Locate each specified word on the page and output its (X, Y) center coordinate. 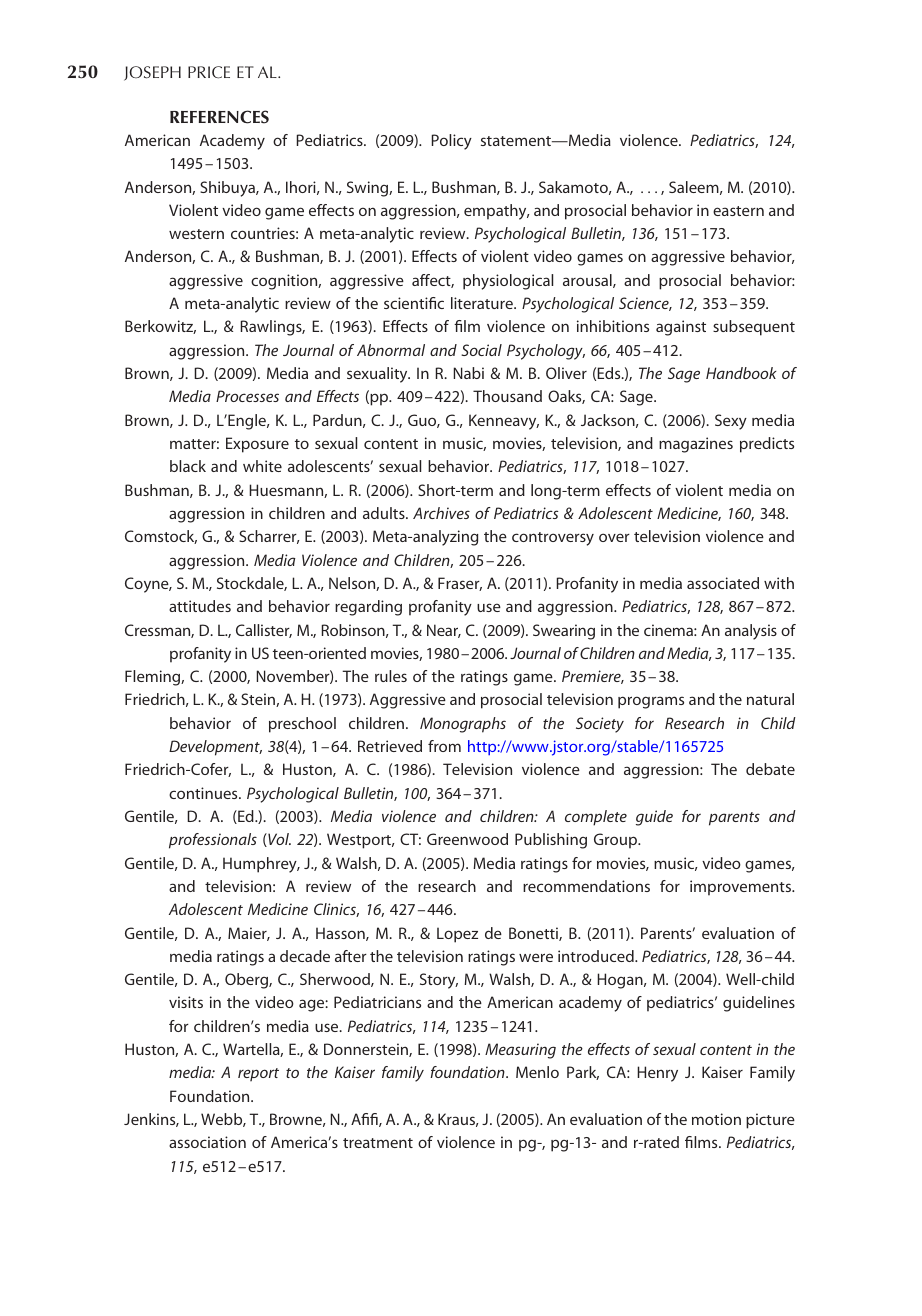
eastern (738, 211)
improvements (741, 888)
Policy (452, 142)
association (207, 1142)
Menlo (537, 1072)
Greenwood (467, 839)
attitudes (200, 606)
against (681, 328)
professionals (213, 841)
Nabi (469, 373)
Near (444, 631)
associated (723, 583)
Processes (247, 396)
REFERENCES (219, 117)
